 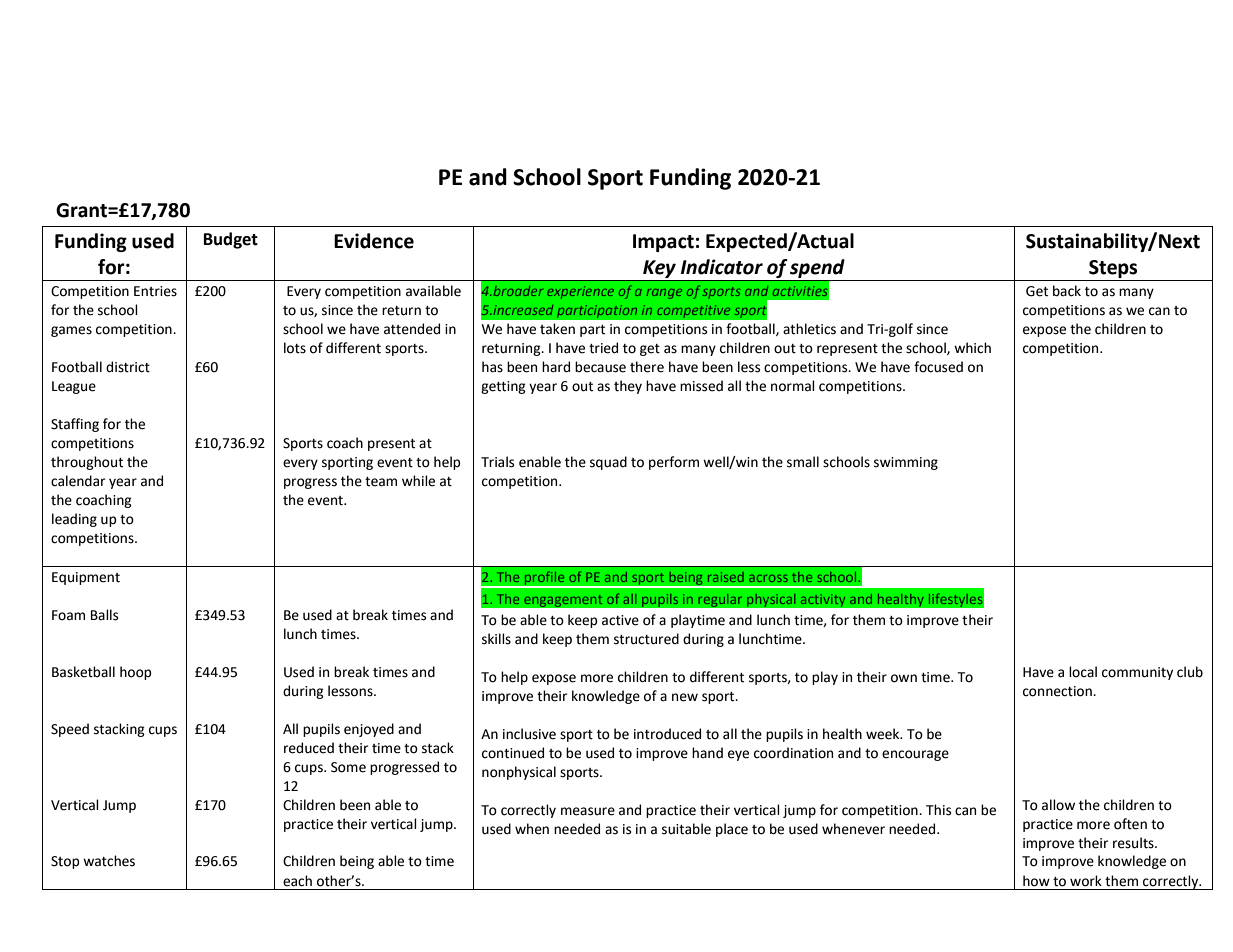 What do you see at coordinates (1113, 270) in the screenshot?
I see `Steps` at bounding box center [1113, 270].
